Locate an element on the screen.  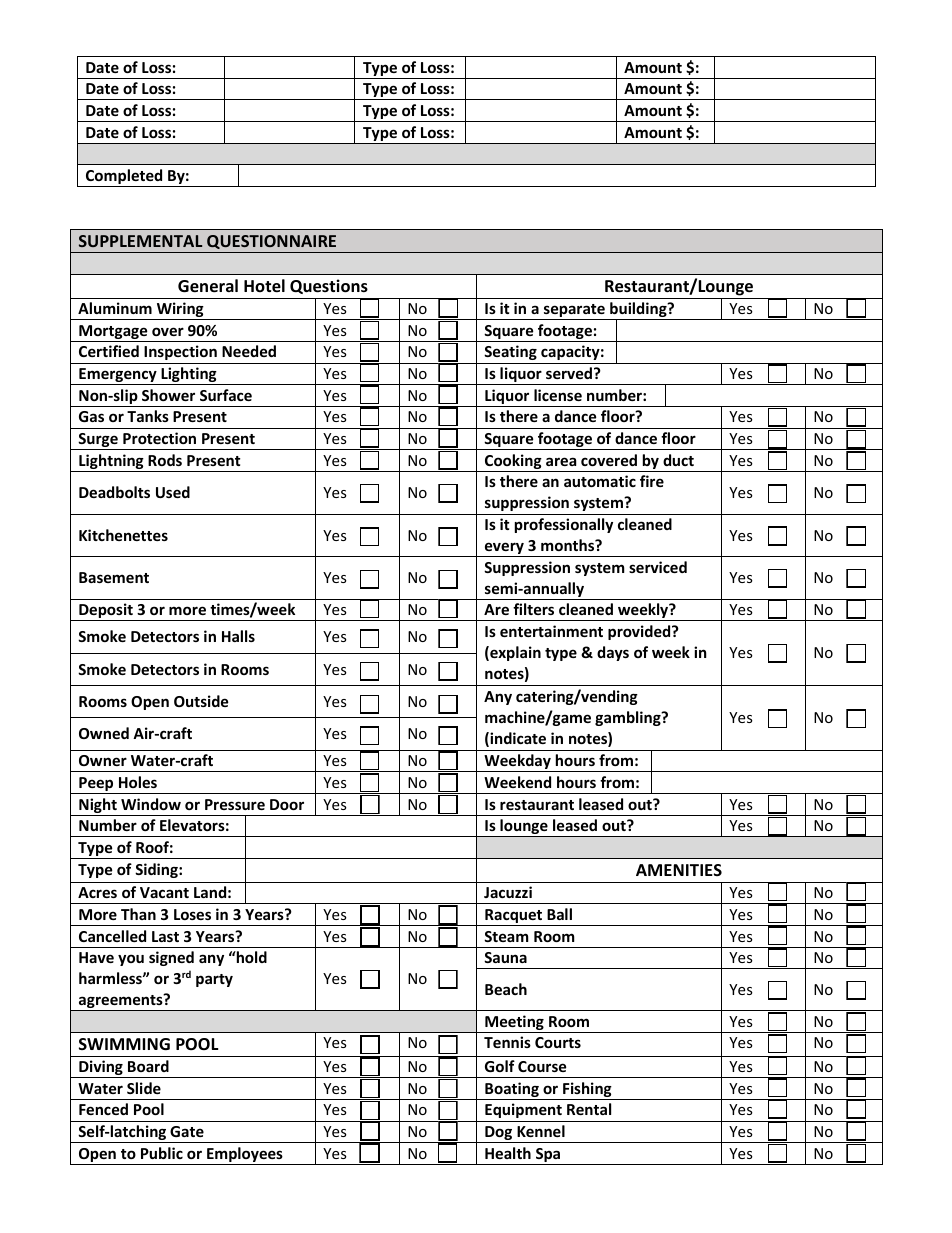
AMENITIES is located at coordinates (679, 870).
